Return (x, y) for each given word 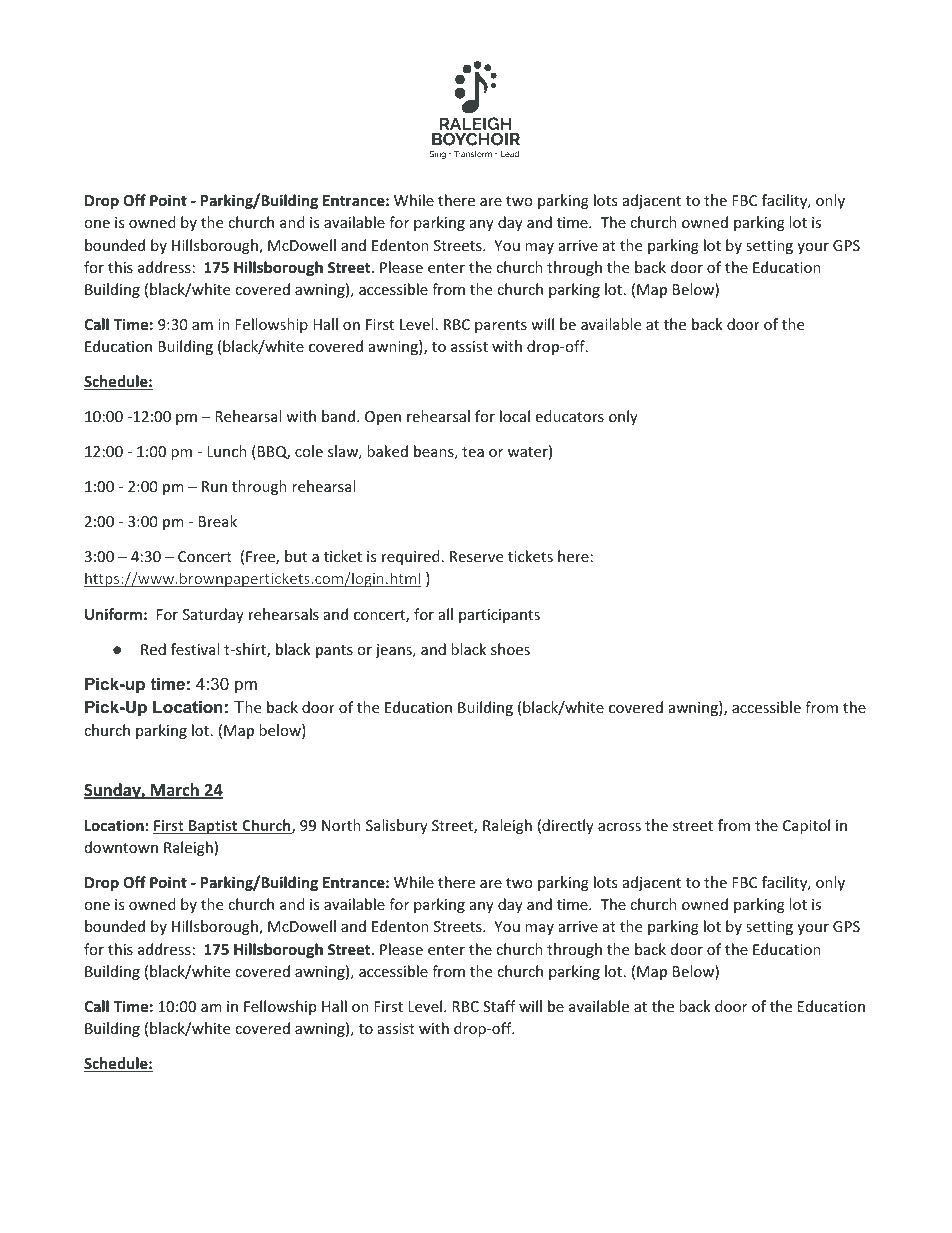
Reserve (476, 556)
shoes (510, 649)
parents (501, 326)
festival (195, 649)
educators (569, 416)
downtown (121, 847)
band (340, 416)
